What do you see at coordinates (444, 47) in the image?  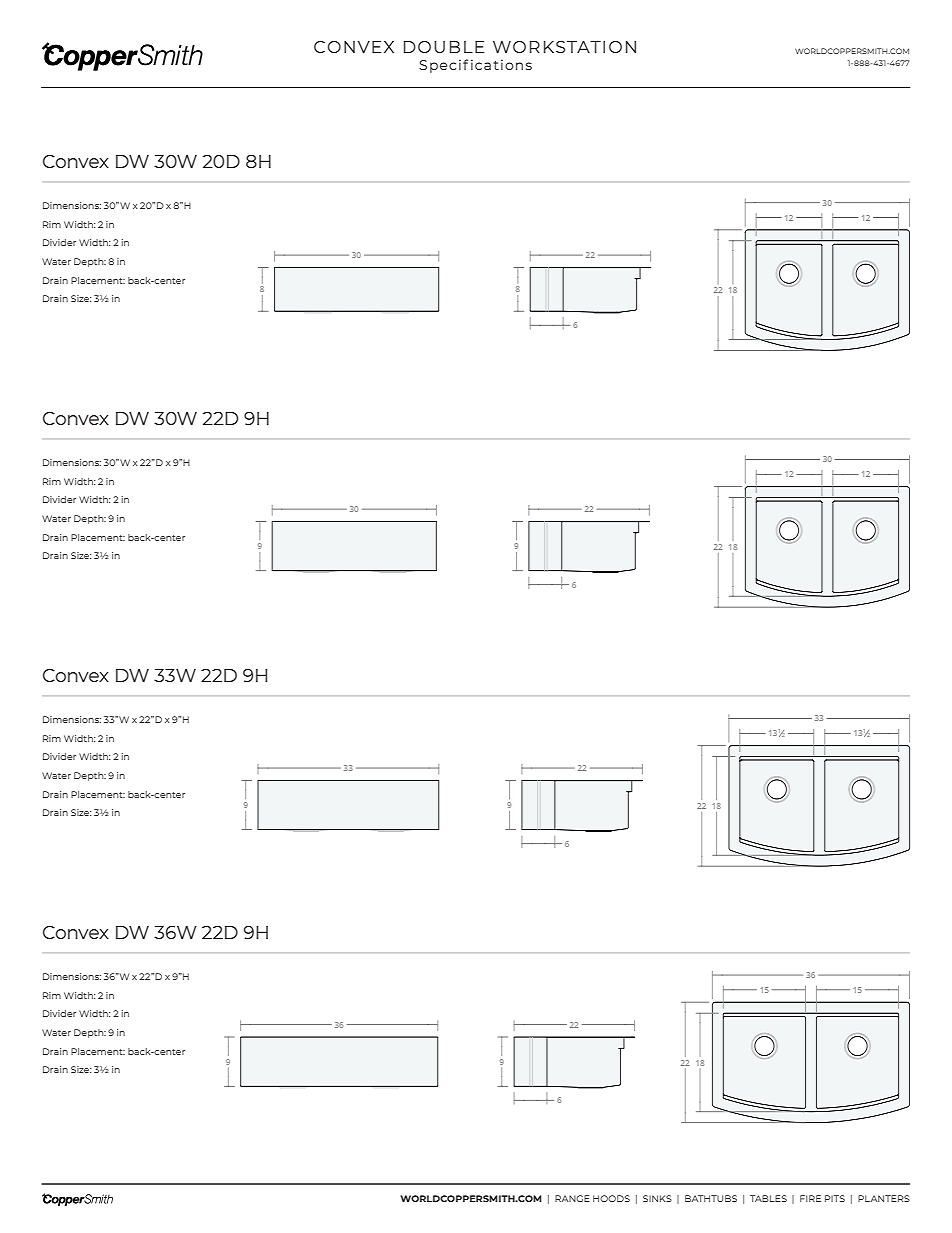 I see `DOUBLE` at bounding box center [444, 47].
